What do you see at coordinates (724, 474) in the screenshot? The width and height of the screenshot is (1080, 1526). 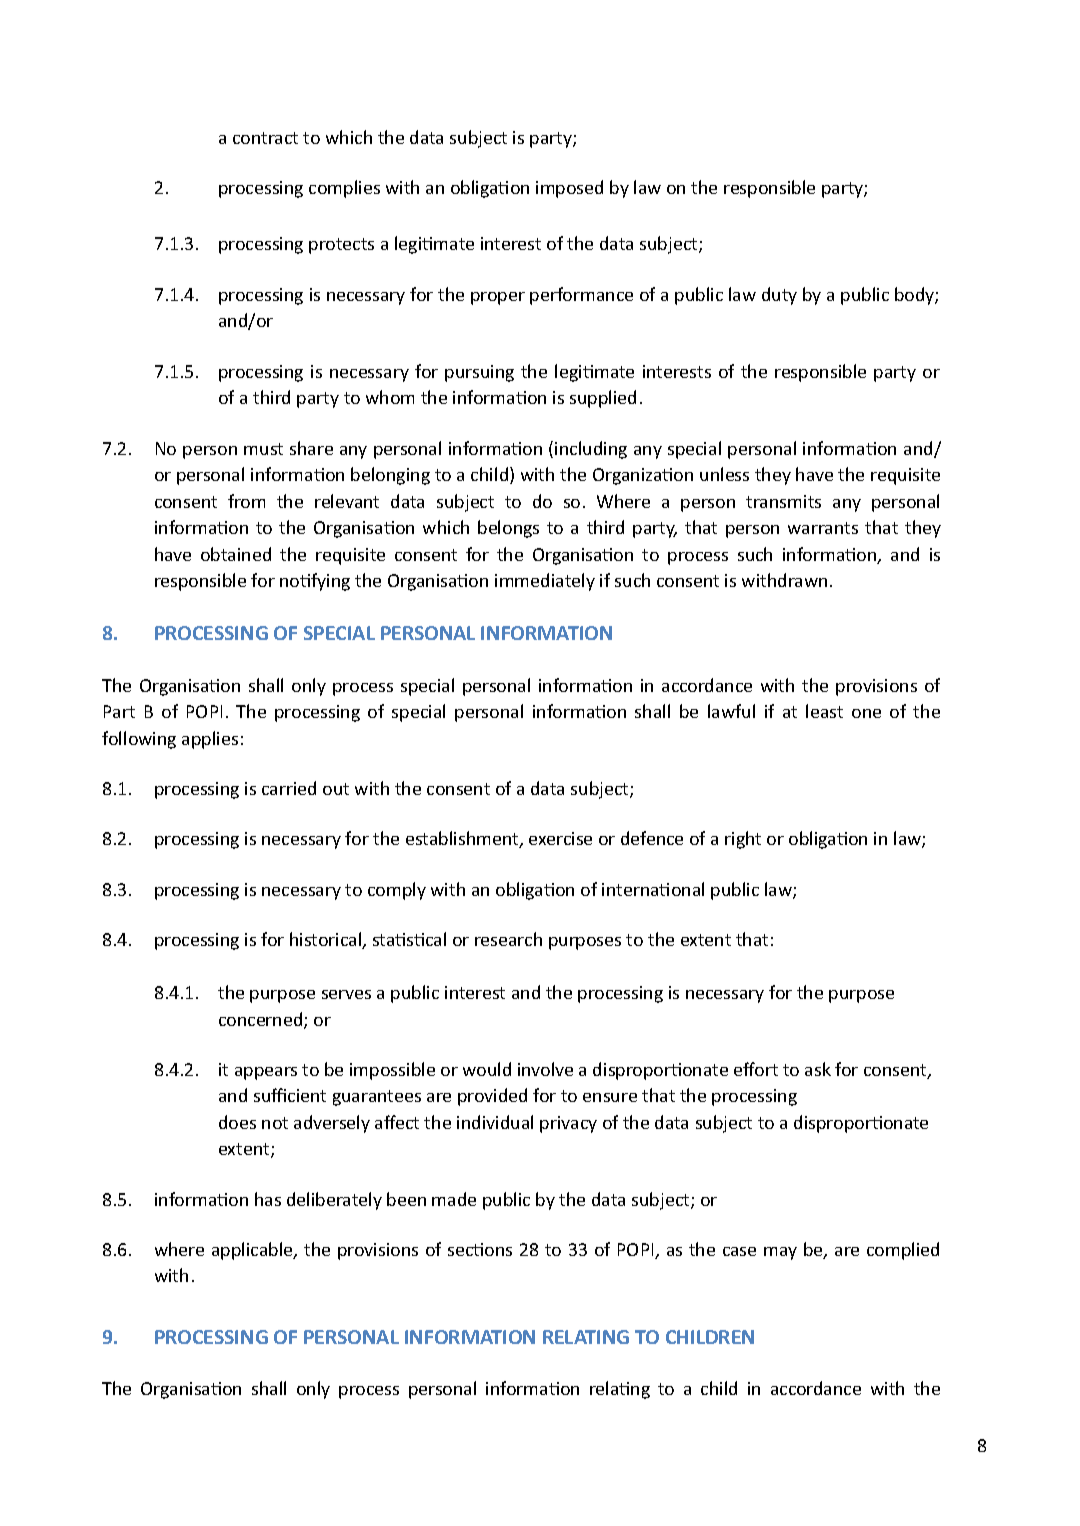 I see `unless` at bounding box center [724, 474].
